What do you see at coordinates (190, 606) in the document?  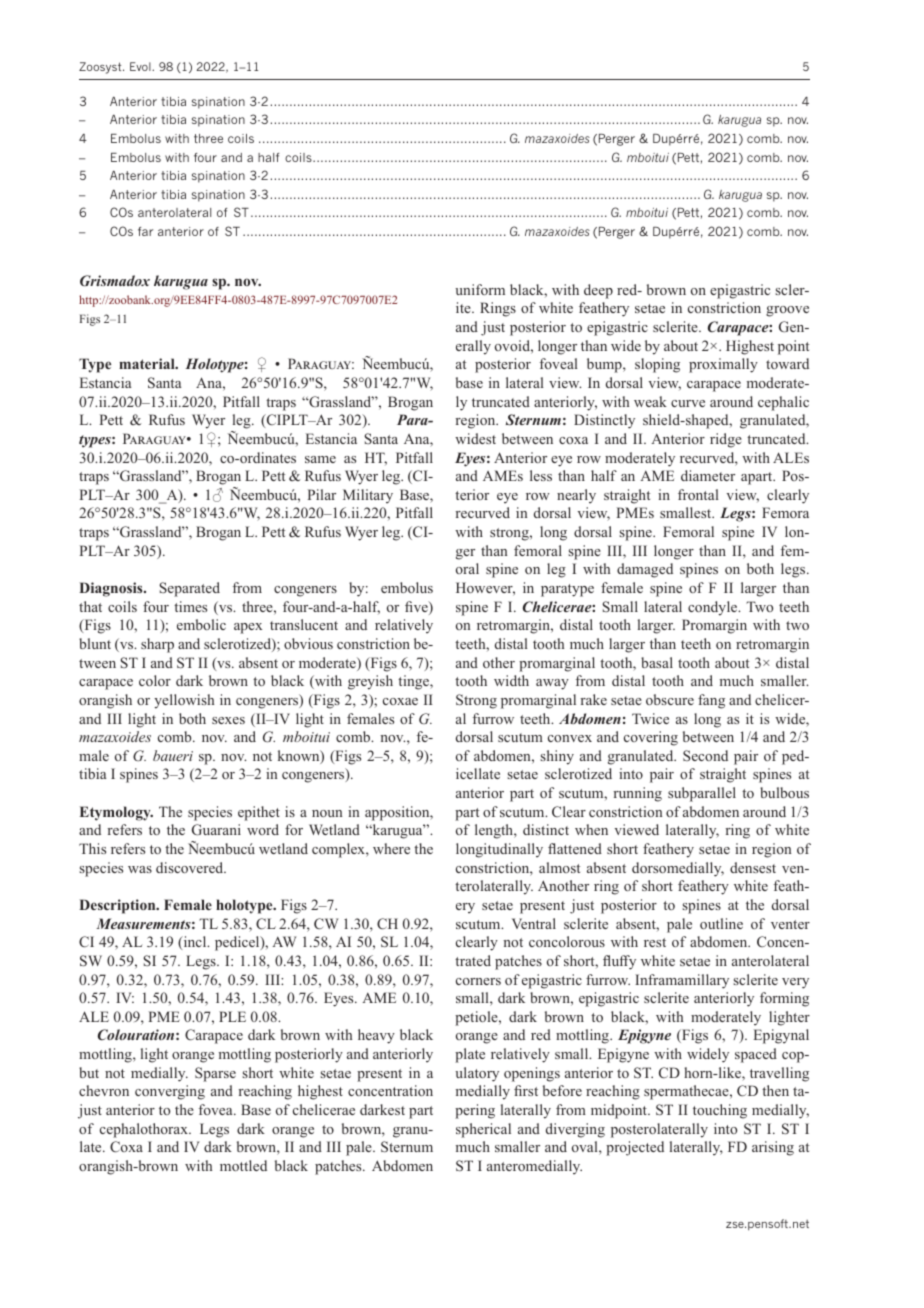 I see `times` at bounding box center [190, 606].
